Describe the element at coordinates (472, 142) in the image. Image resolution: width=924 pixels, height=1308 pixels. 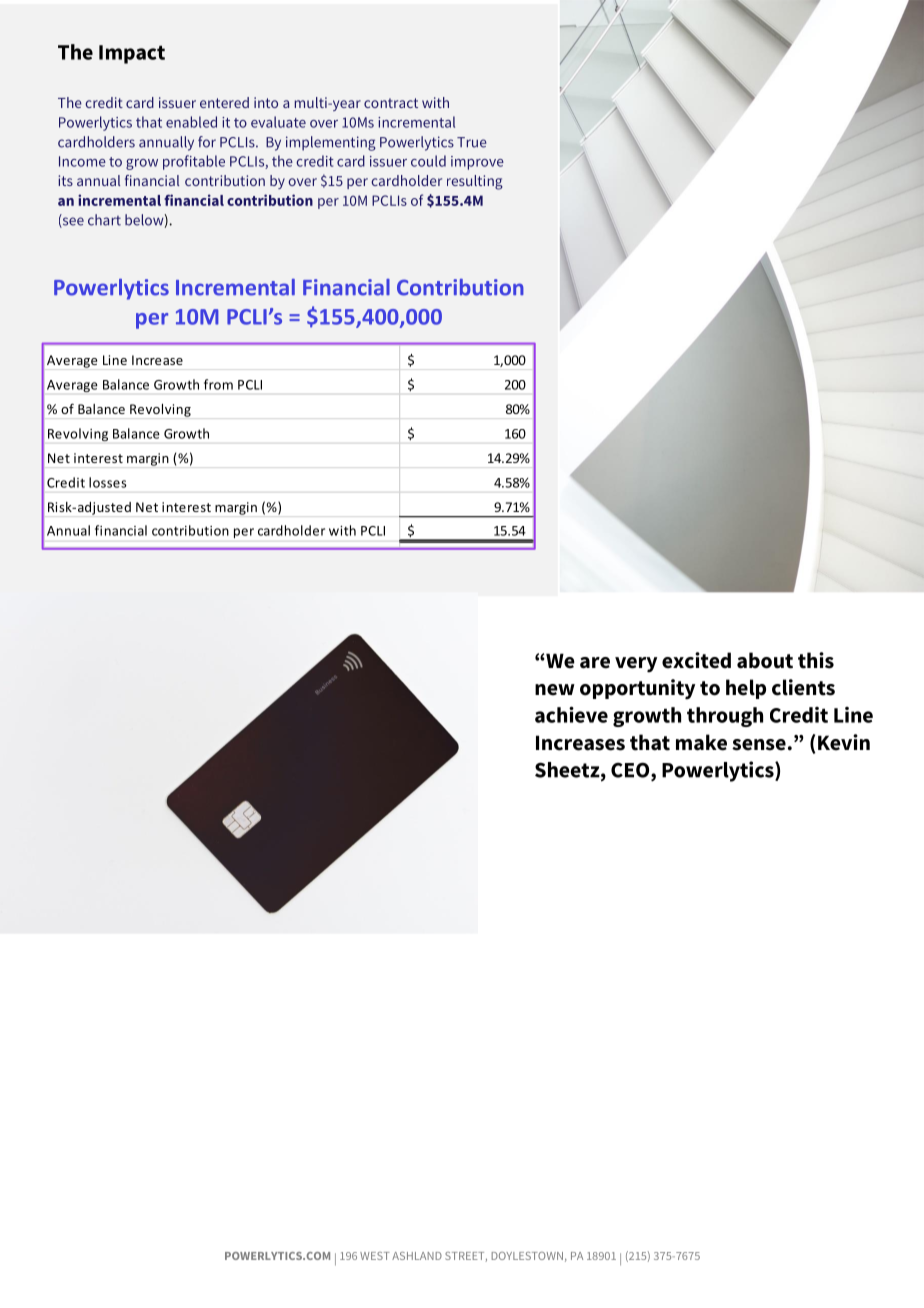
I see `True` at that location.
